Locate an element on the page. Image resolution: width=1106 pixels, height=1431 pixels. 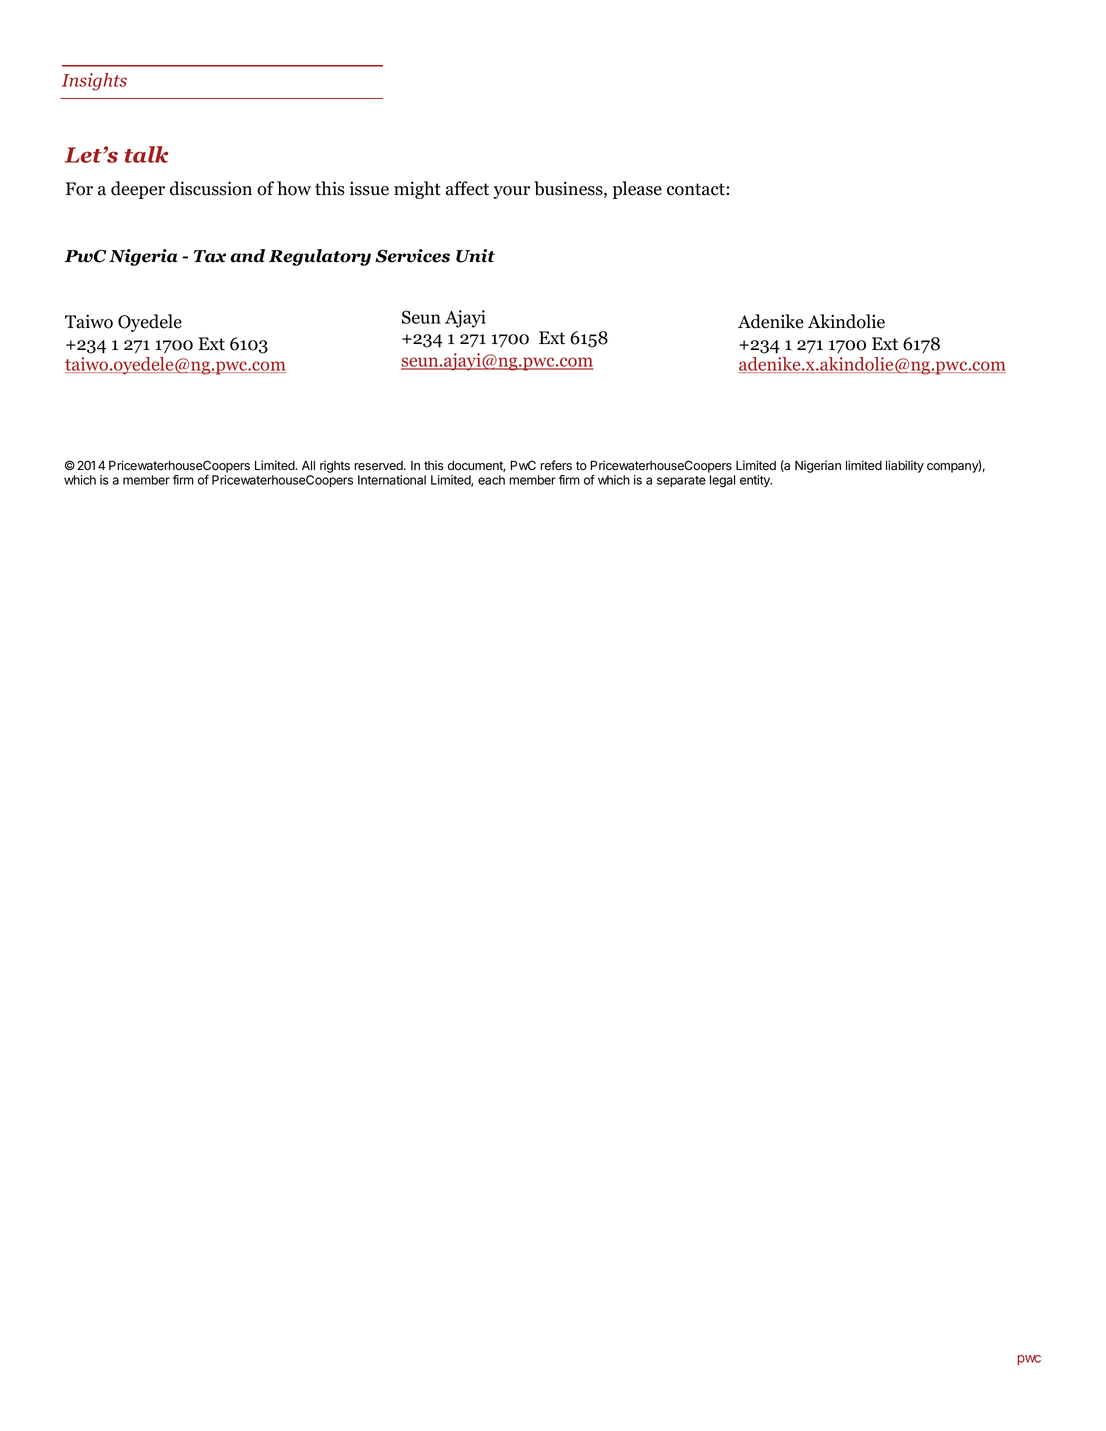
entity is located at coordinates (756, 481).
